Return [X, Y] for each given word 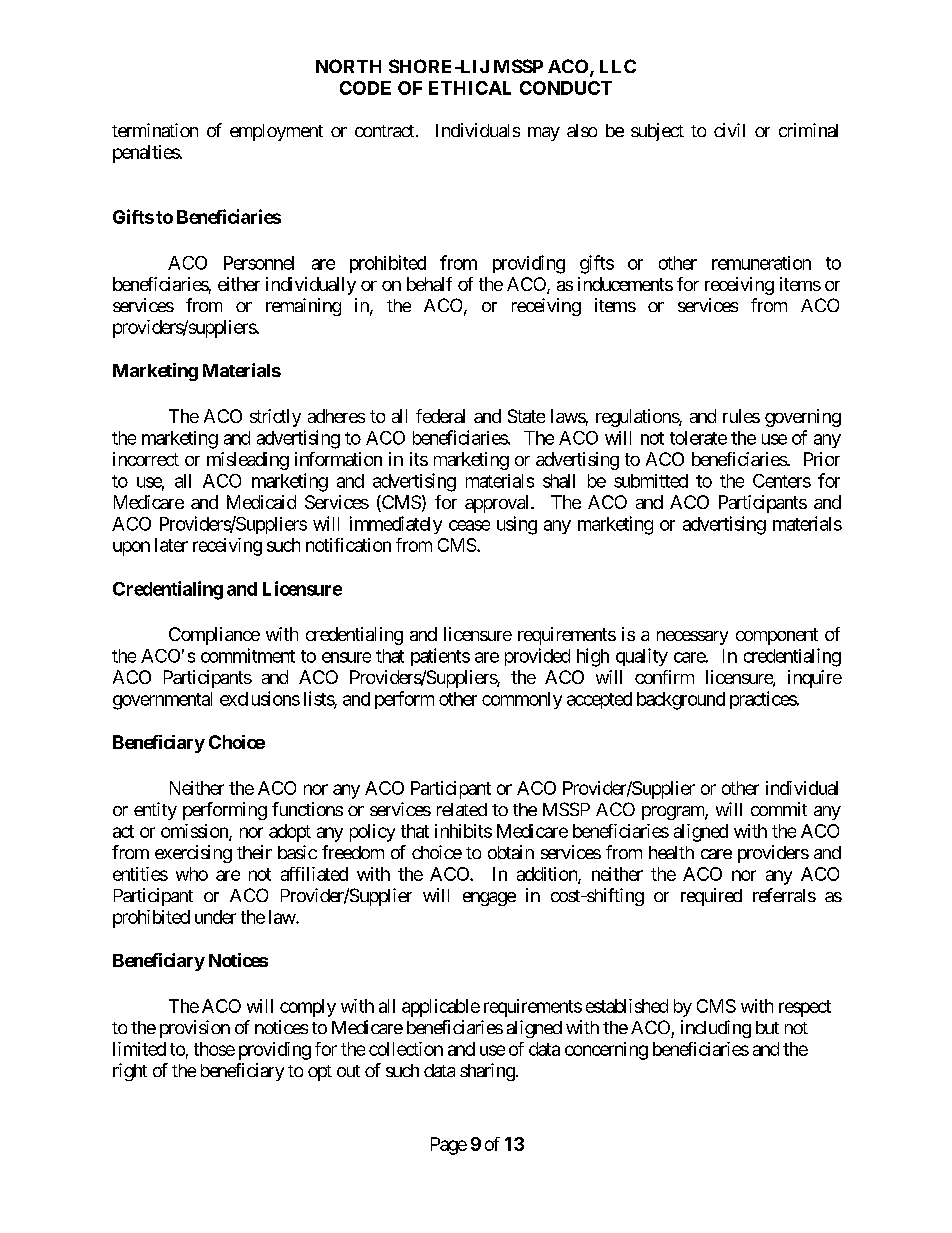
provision [195, 1029]
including [716, 1029]
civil [729, 130]
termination [155, 130]
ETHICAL [470, 88]
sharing [487, 1072]
